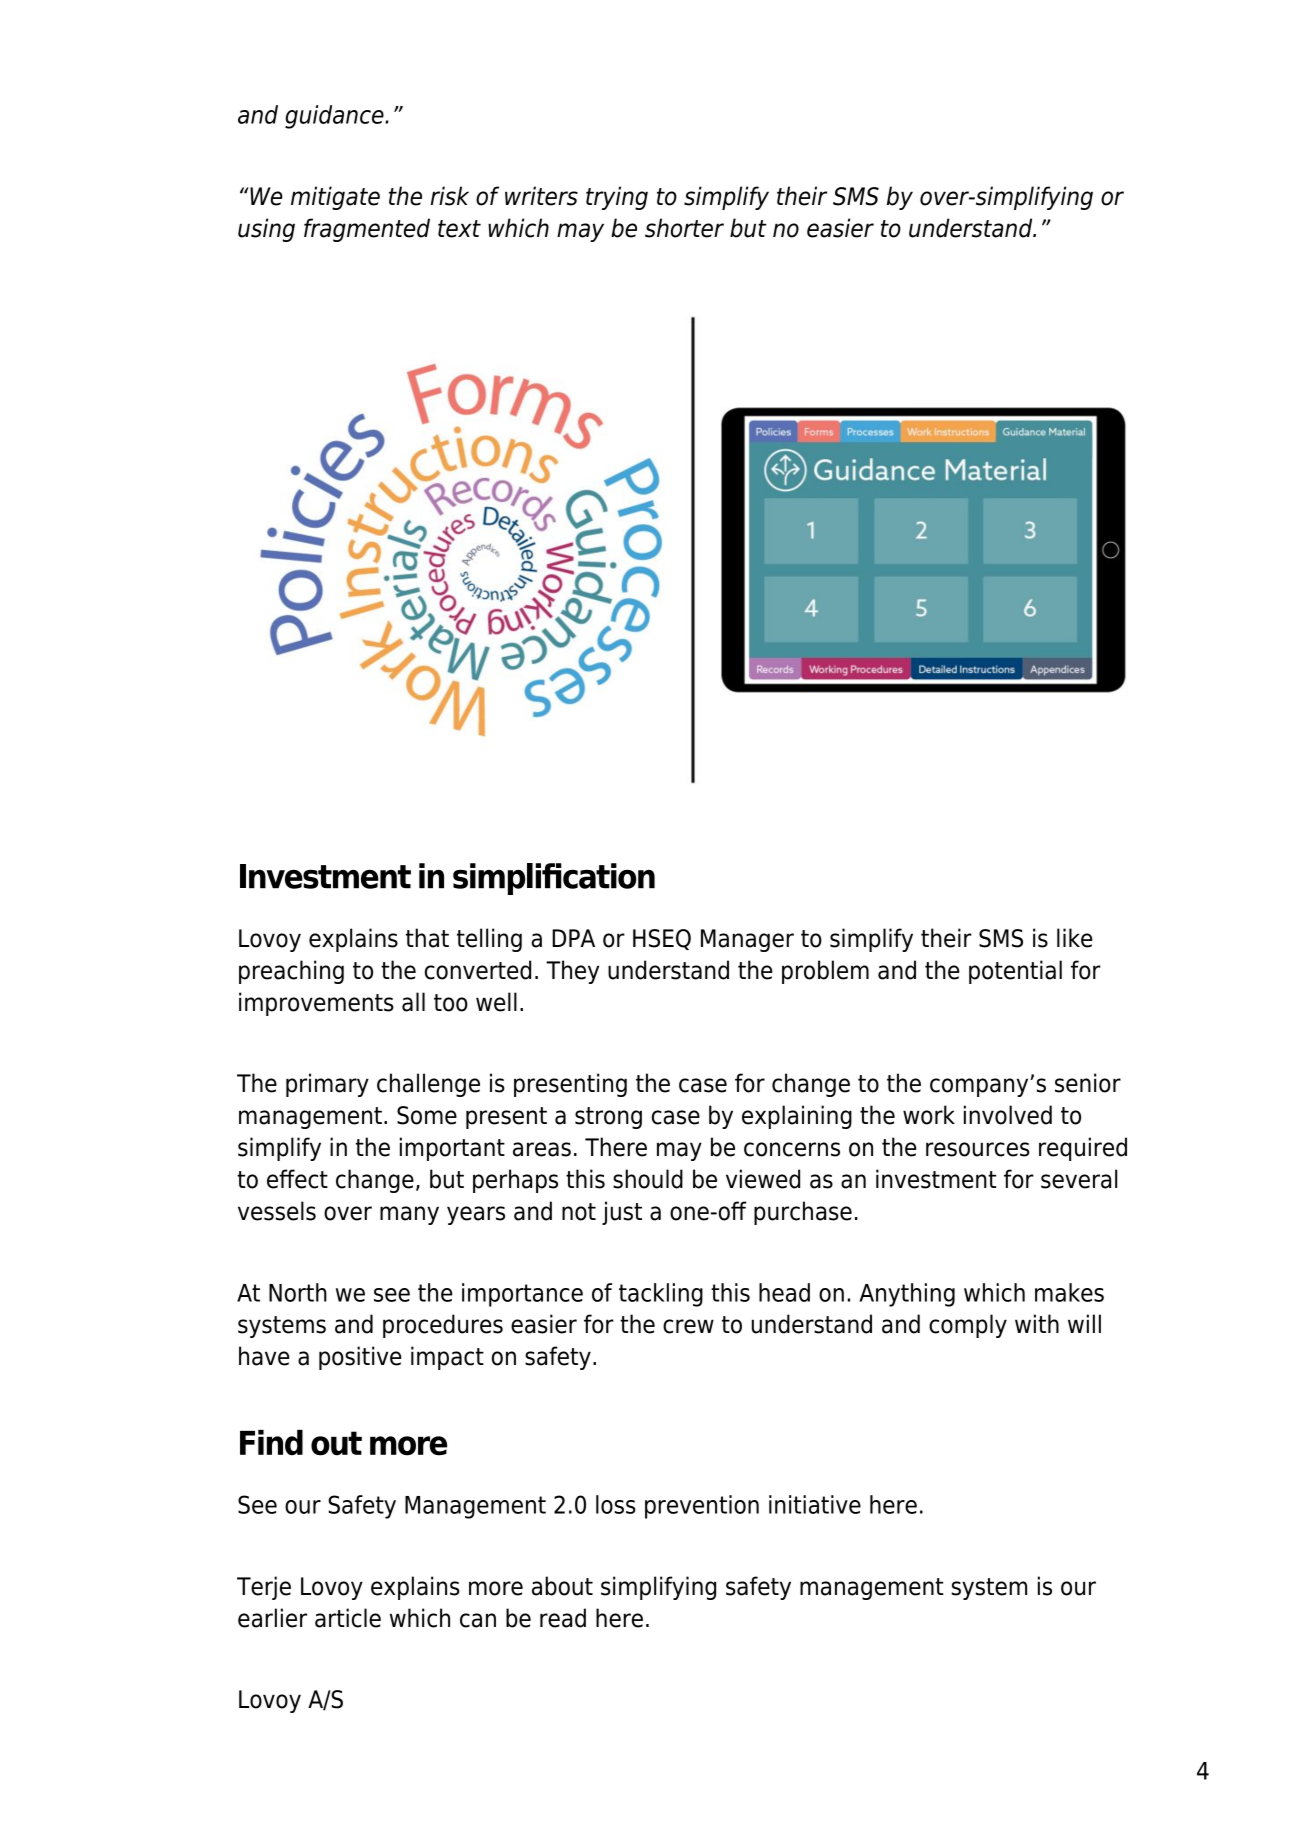 Image resolution: width=1303 pixels, height=1843 pixels. Describe the element at coordinates (968, 1326) in the screenshot. I see `comply` at that location.
